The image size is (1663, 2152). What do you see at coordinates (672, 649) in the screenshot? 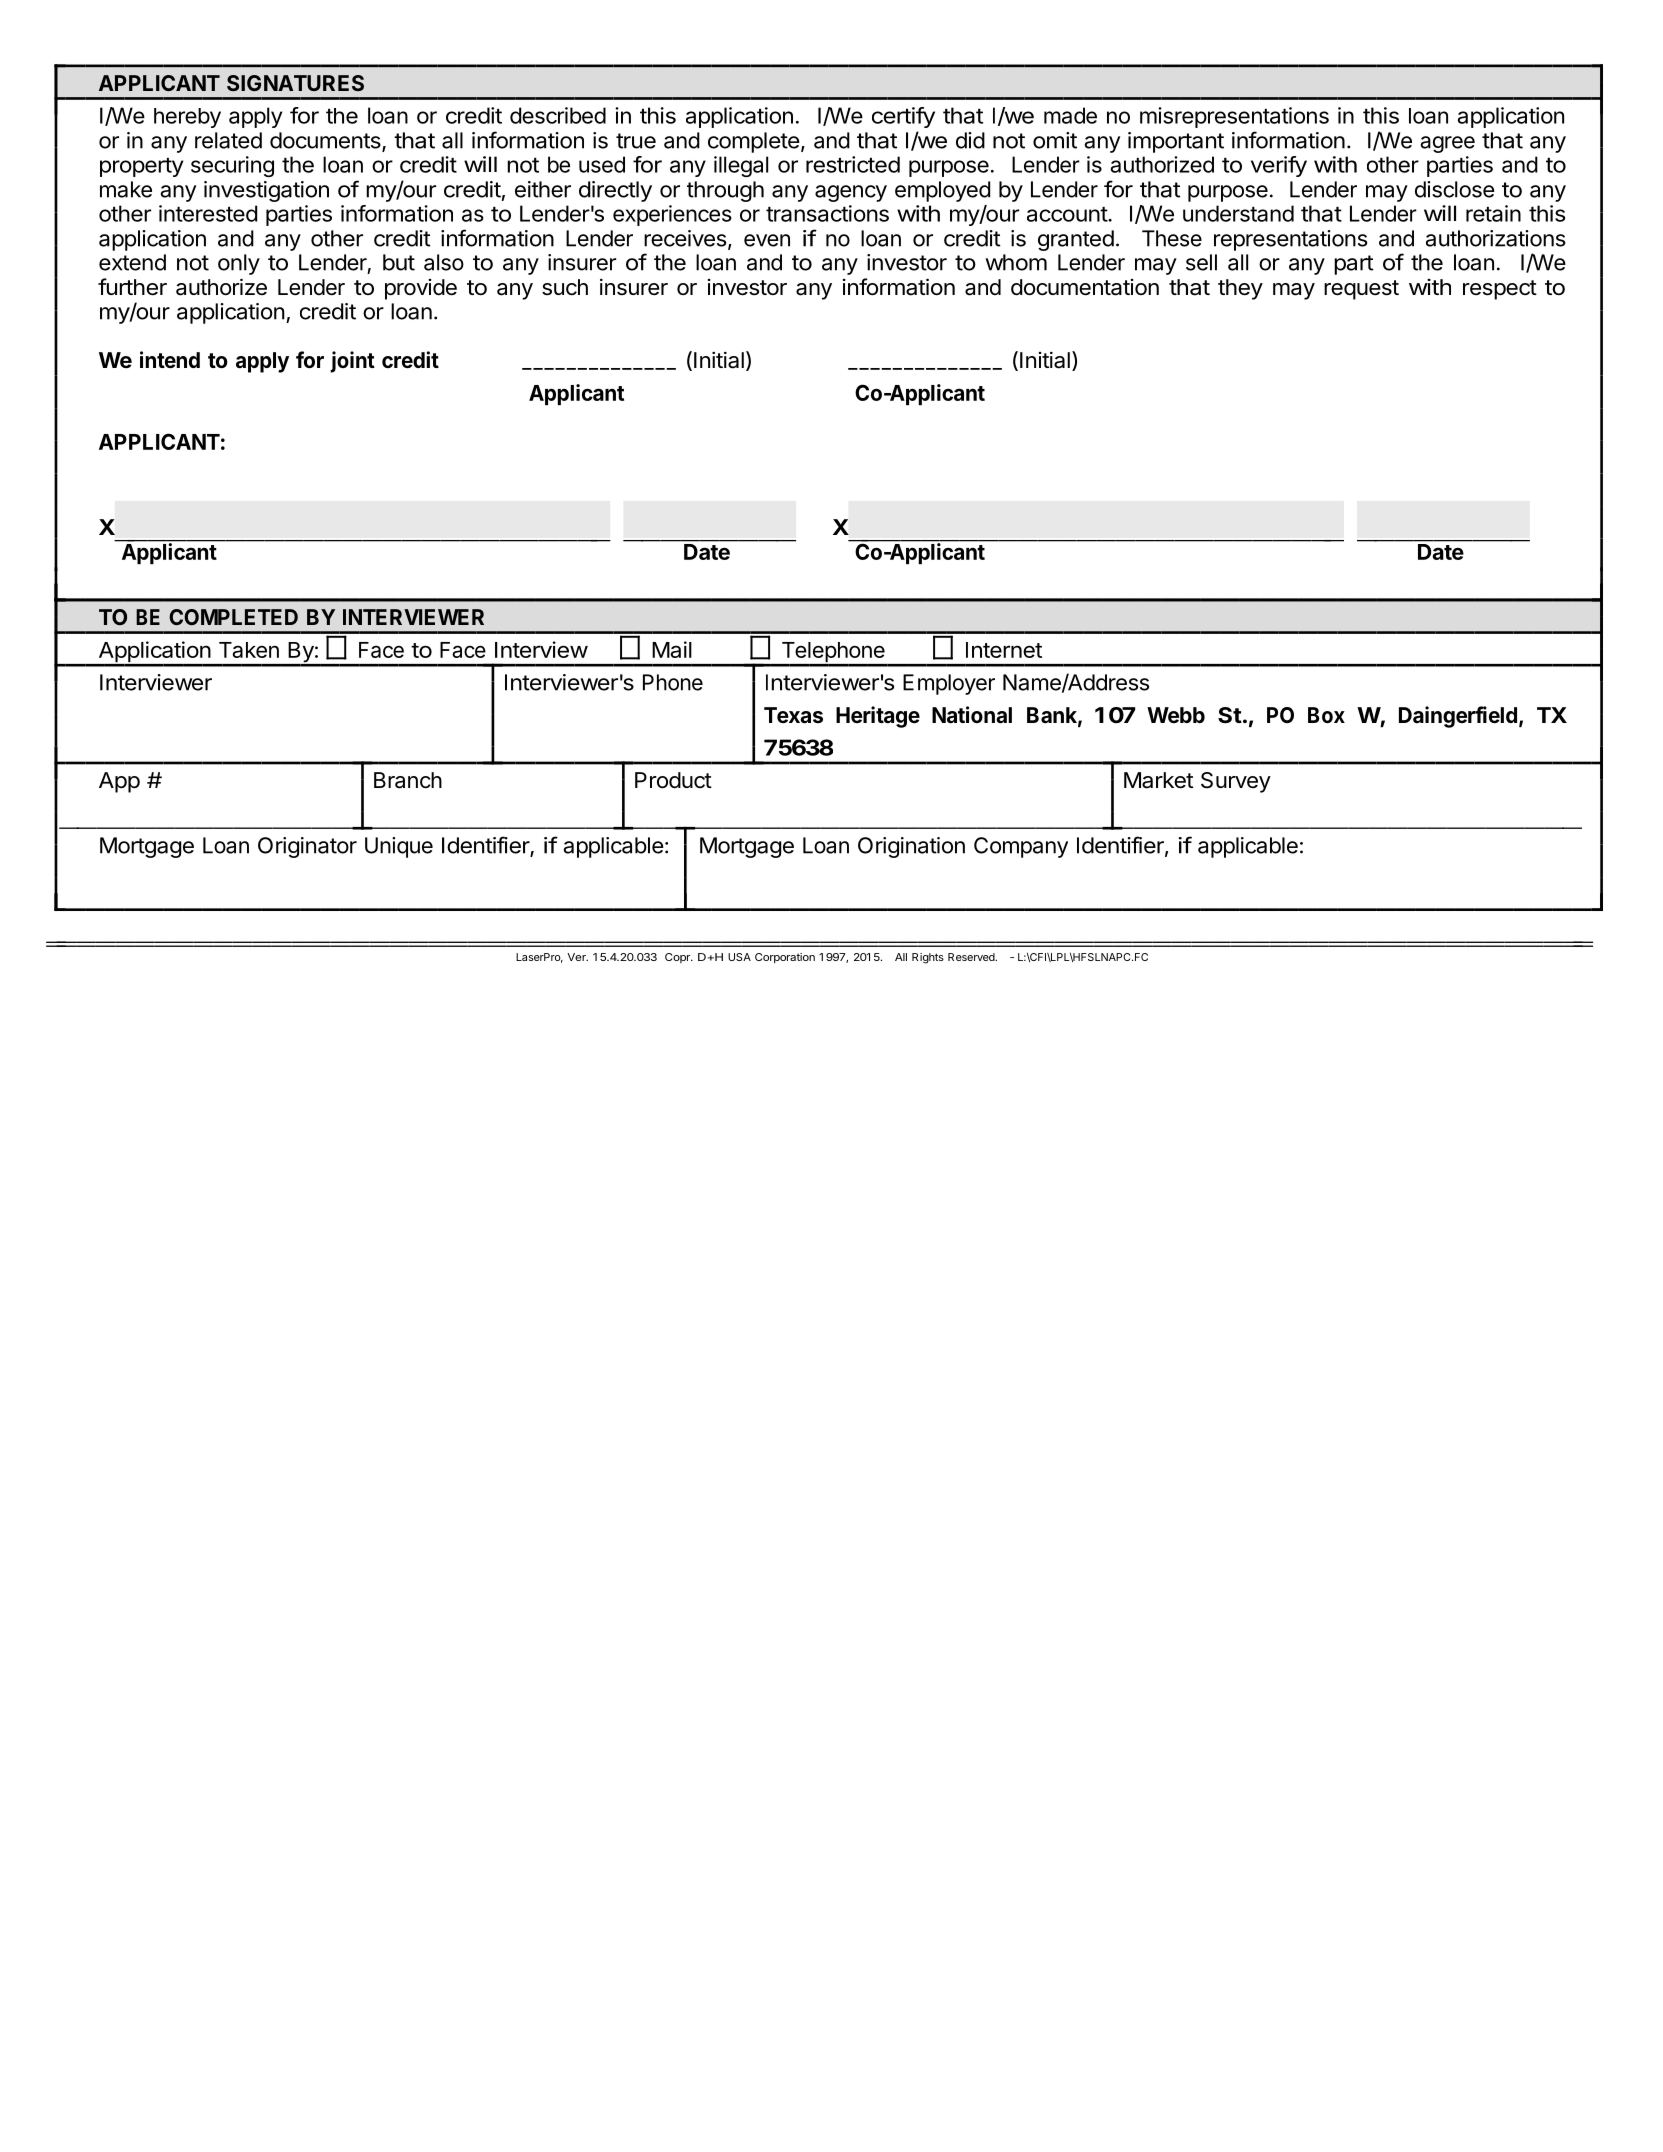
I see `Mail` at bounding box center [672, 649].
